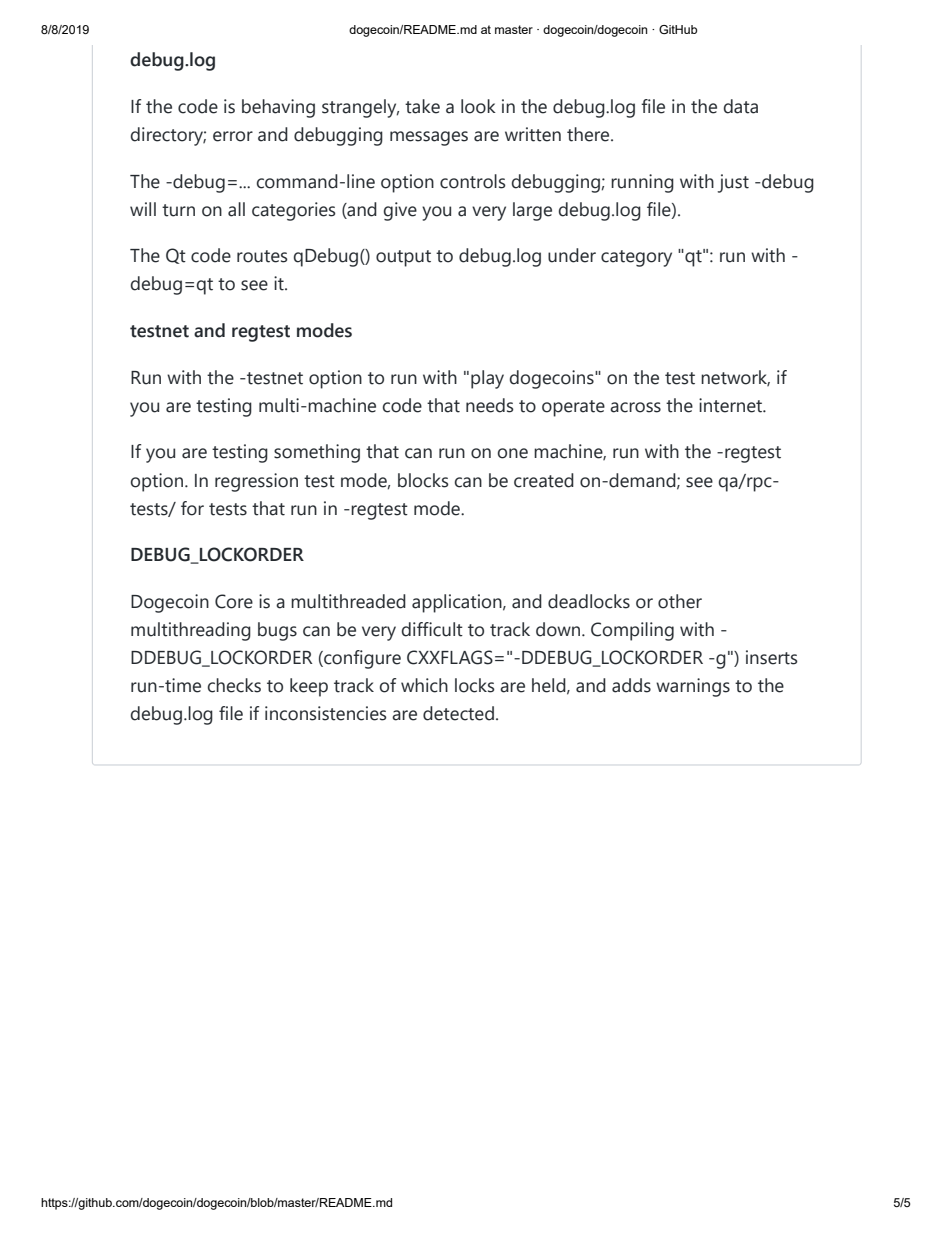 Image resolution: width=952 pixels, height=1233 pixels. I want to click on routes, so click(262, 256).
